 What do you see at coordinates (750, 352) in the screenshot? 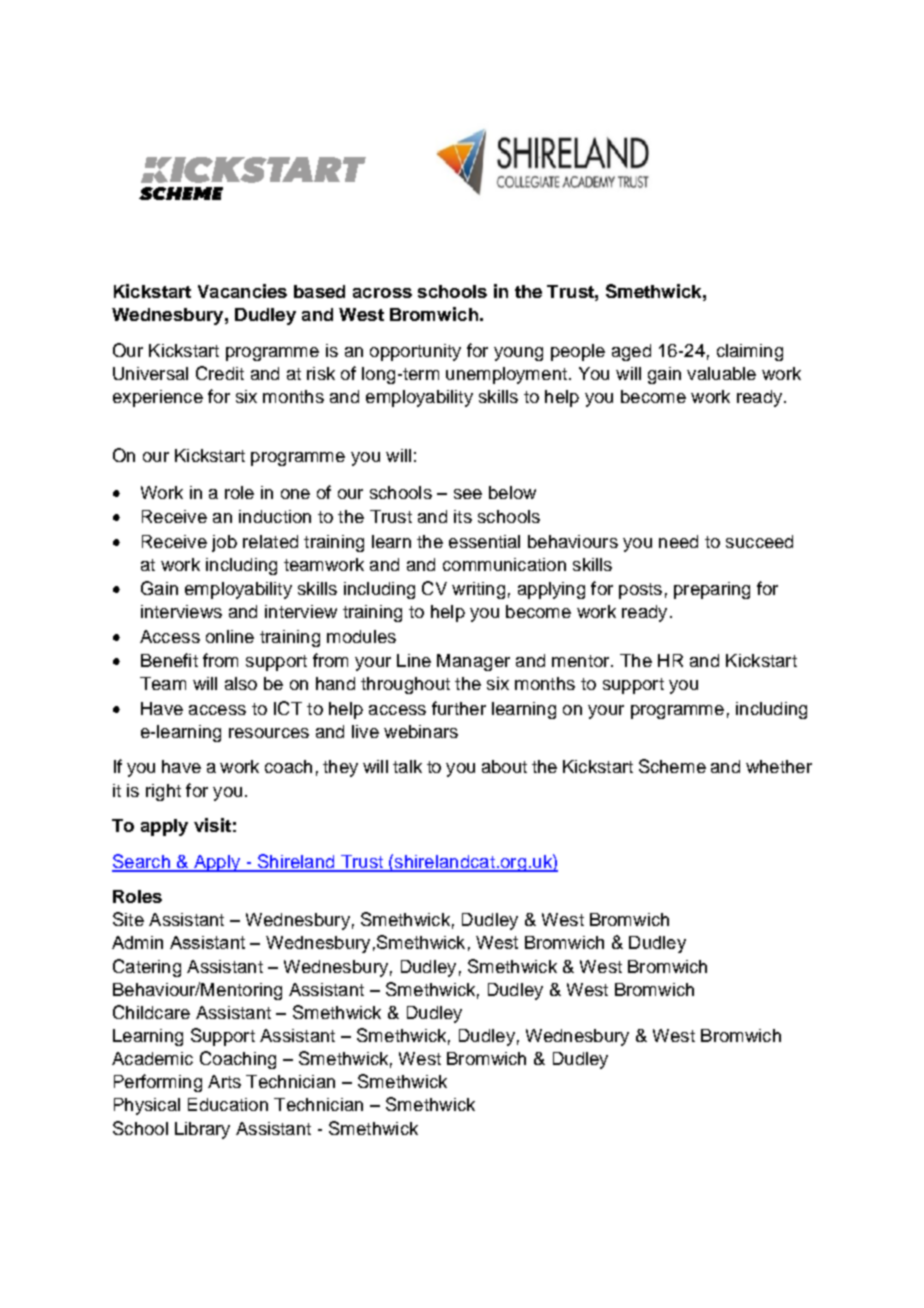
I see `claiming` at bounding box center [750, 352].
